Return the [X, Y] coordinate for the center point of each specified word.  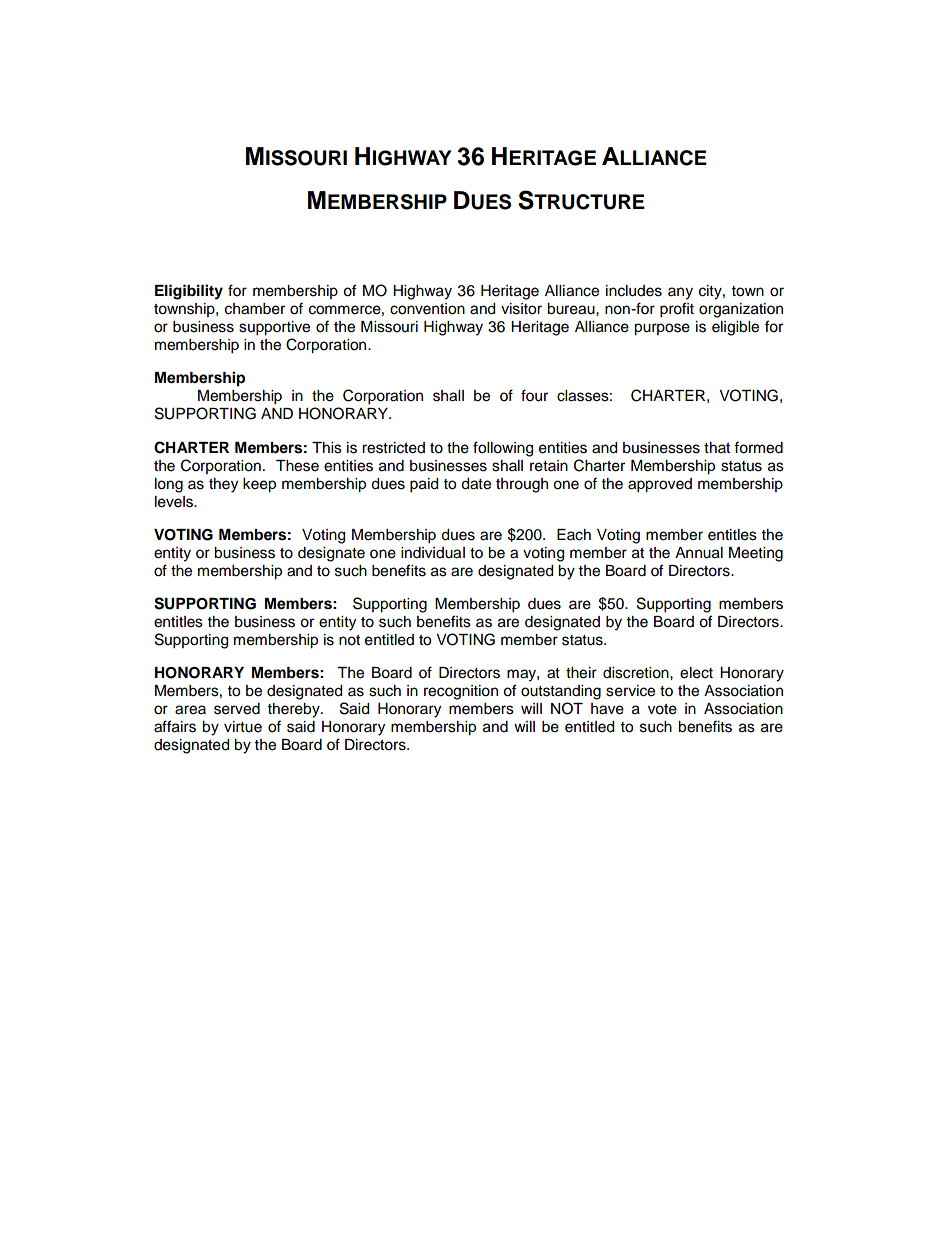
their [581, 673]
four [534, 395]
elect [696, 673]
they [223, 485]
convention [427, 309]
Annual [699, 553]
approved [660, 485]
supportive [274, 328]
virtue [243, 727]
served [237, 709]
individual [433, 553]
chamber [255, 309]
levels [175, 502]
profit [677, 310]
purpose [662, 329]
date [476, 484]
